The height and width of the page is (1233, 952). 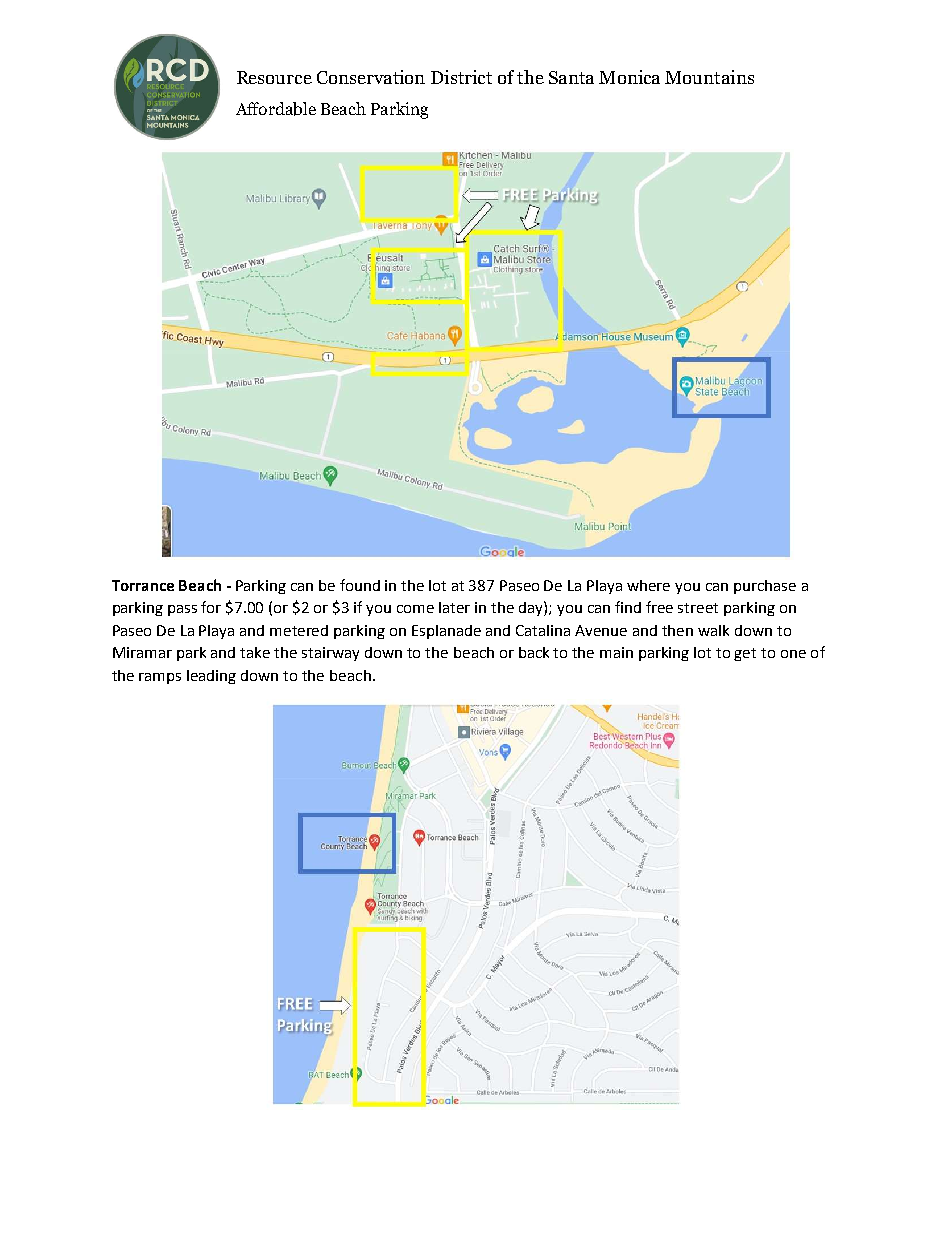 What do you see at coordinates (461, 77) in the page?
I see `District` at bounding box center [461, 77].
